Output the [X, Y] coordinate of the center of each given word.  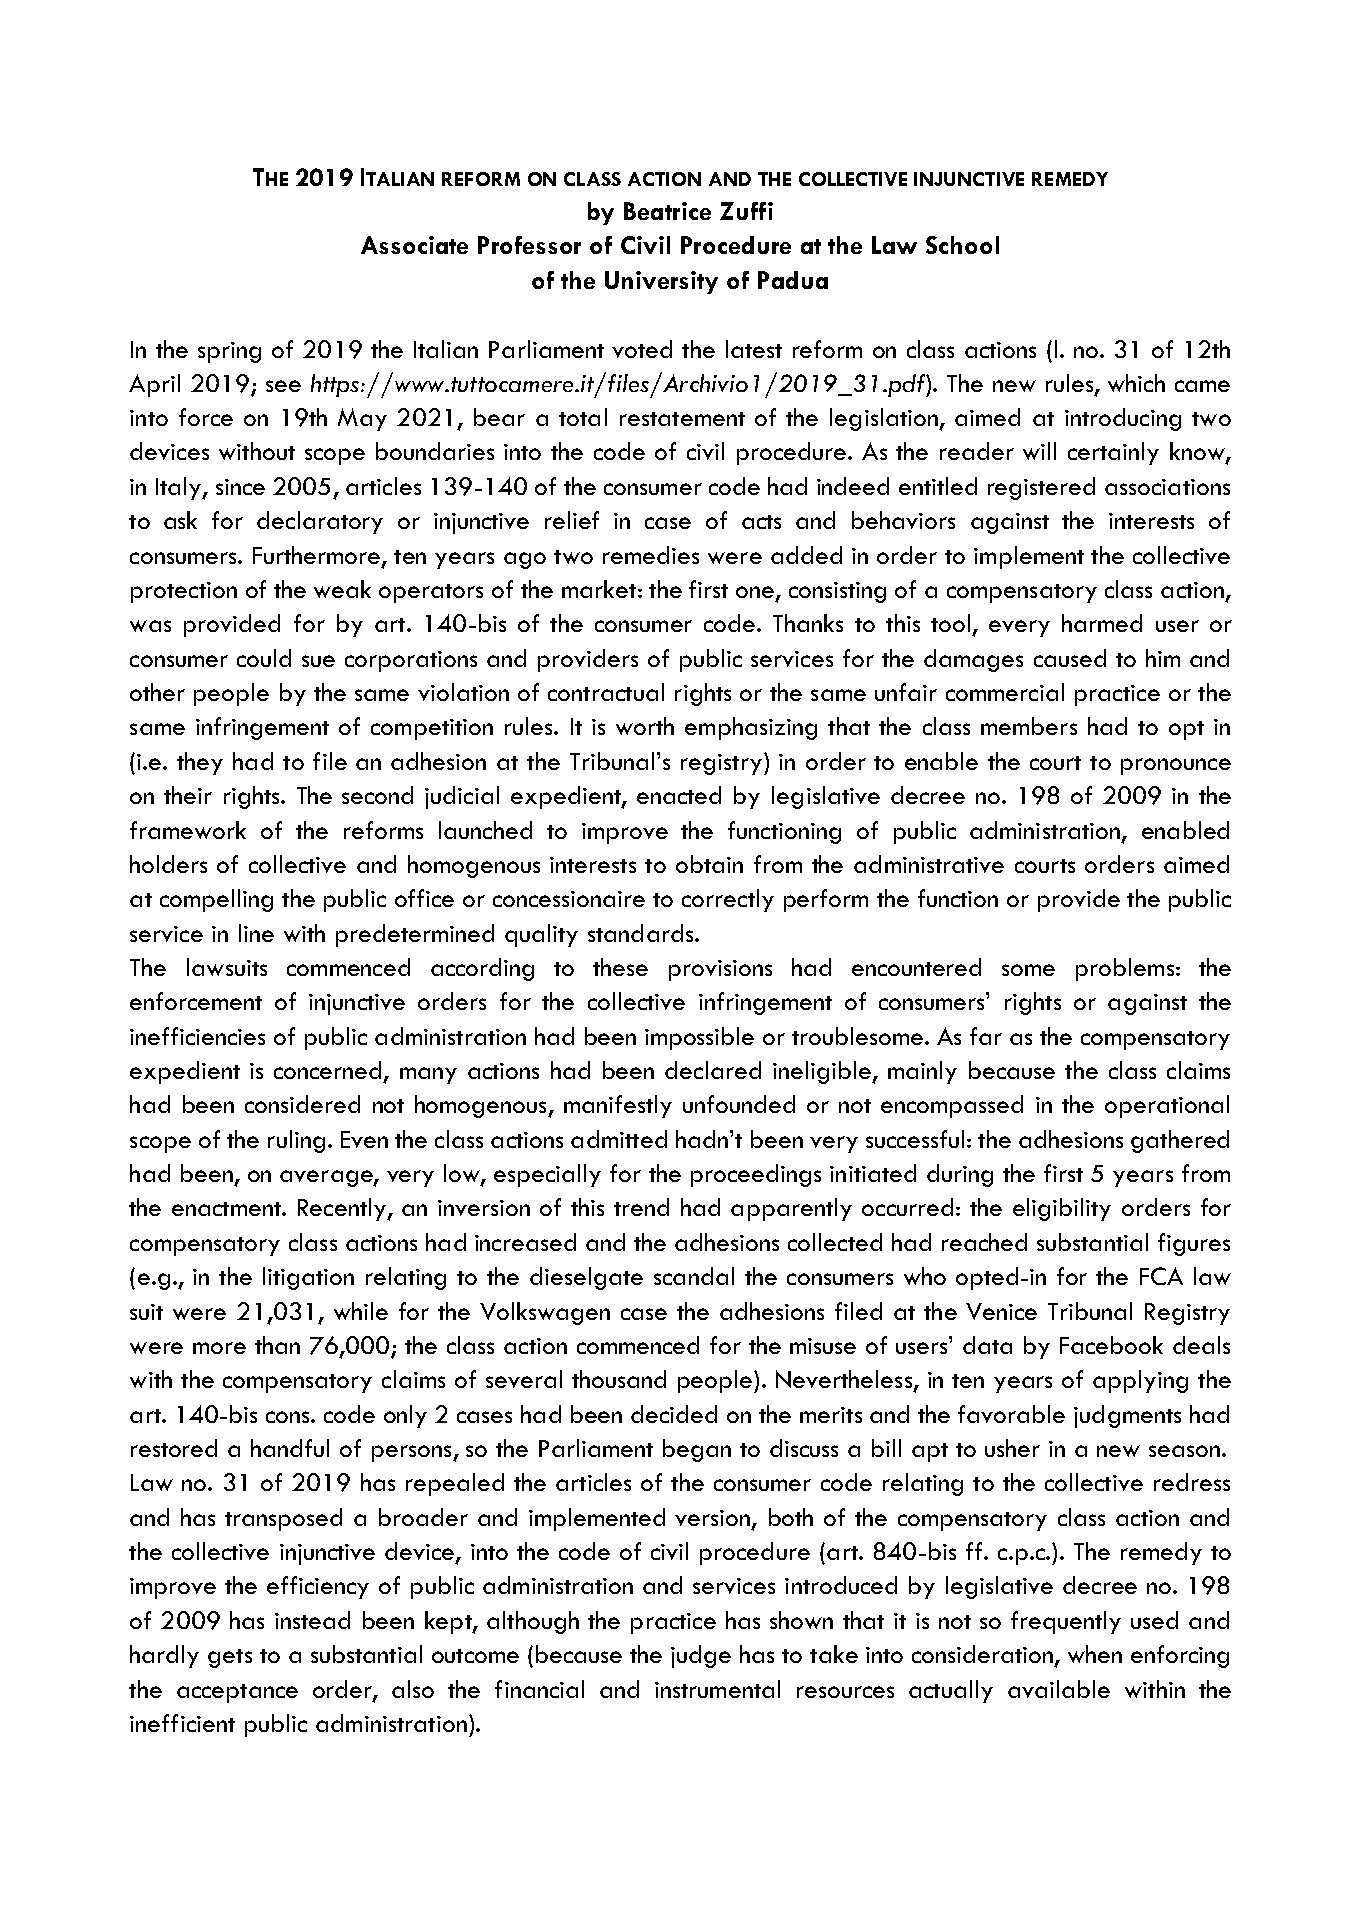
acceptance [237, 1693]
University [661, 282]
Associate [414, 245]
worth [645, 726]
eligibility [1062, 1209]
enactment [227, 1209]
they [200, 763]
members [1029, 726]
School [962, 245]
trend [641, 1207]
